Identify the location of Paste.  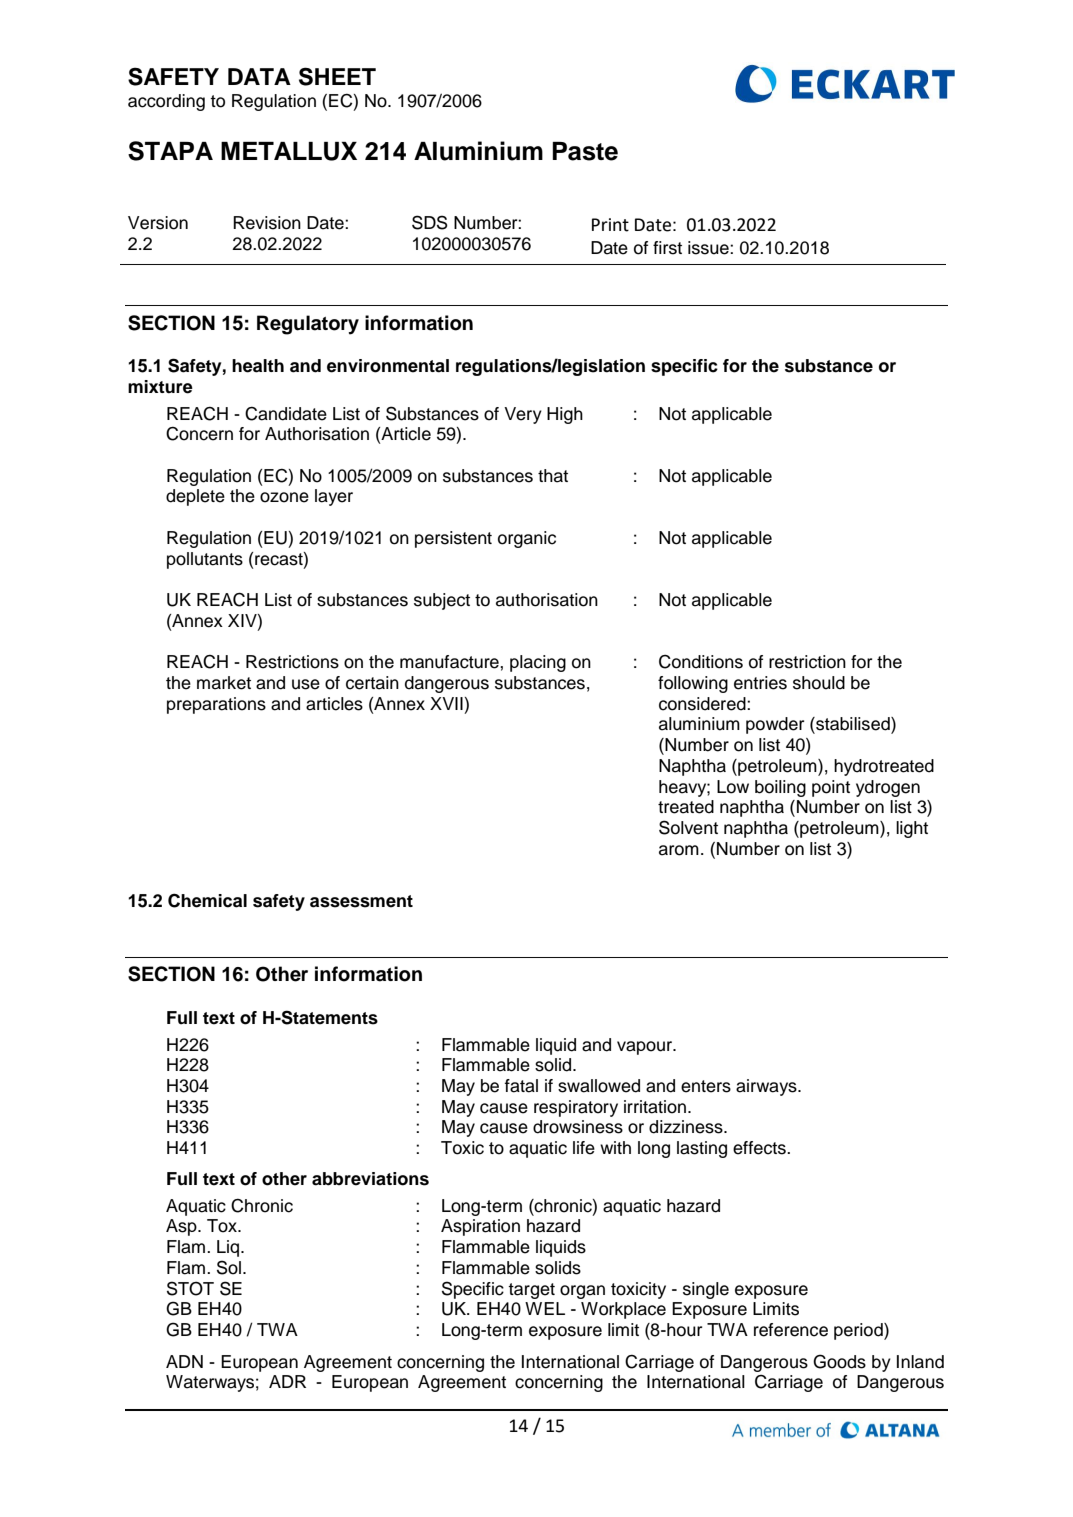
(585, 151).
